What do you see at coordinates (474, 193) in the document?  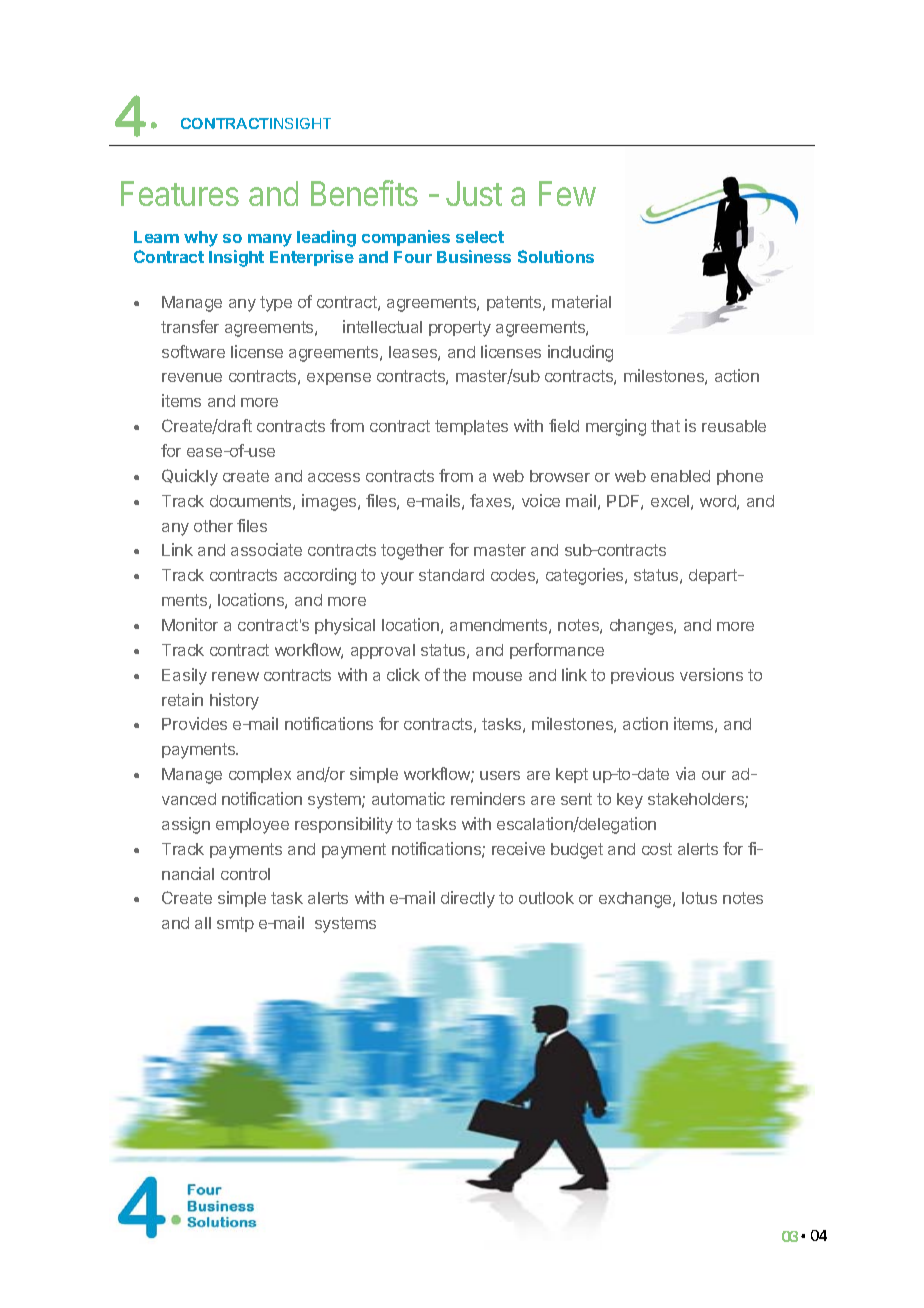 I see `Just` at bounding box center [474, 193].
